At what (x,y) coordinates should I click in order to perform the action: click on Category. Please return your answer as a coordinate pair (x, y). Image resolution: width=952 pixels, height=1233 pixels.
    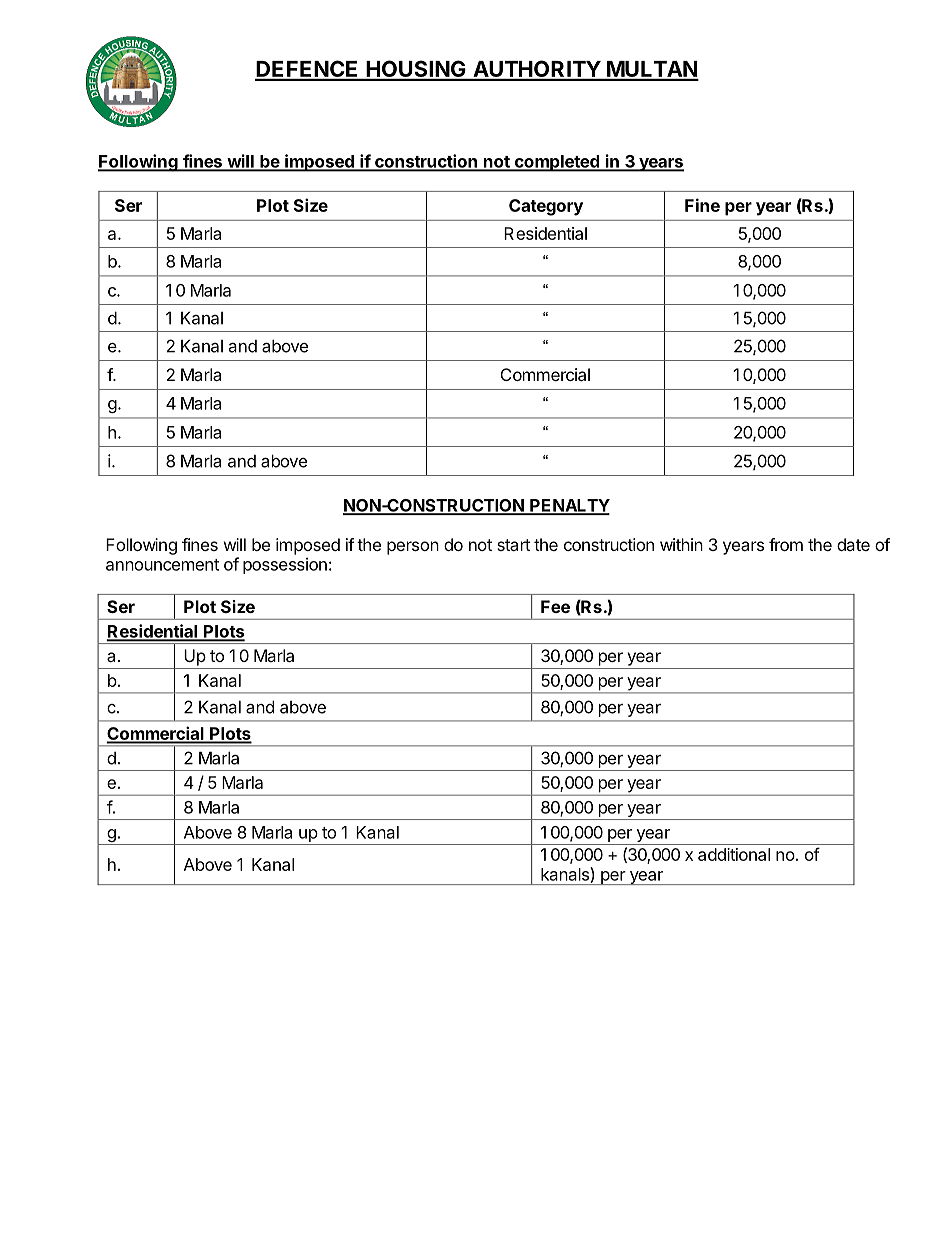
    Looking at the image, I should click on (546, 207).
